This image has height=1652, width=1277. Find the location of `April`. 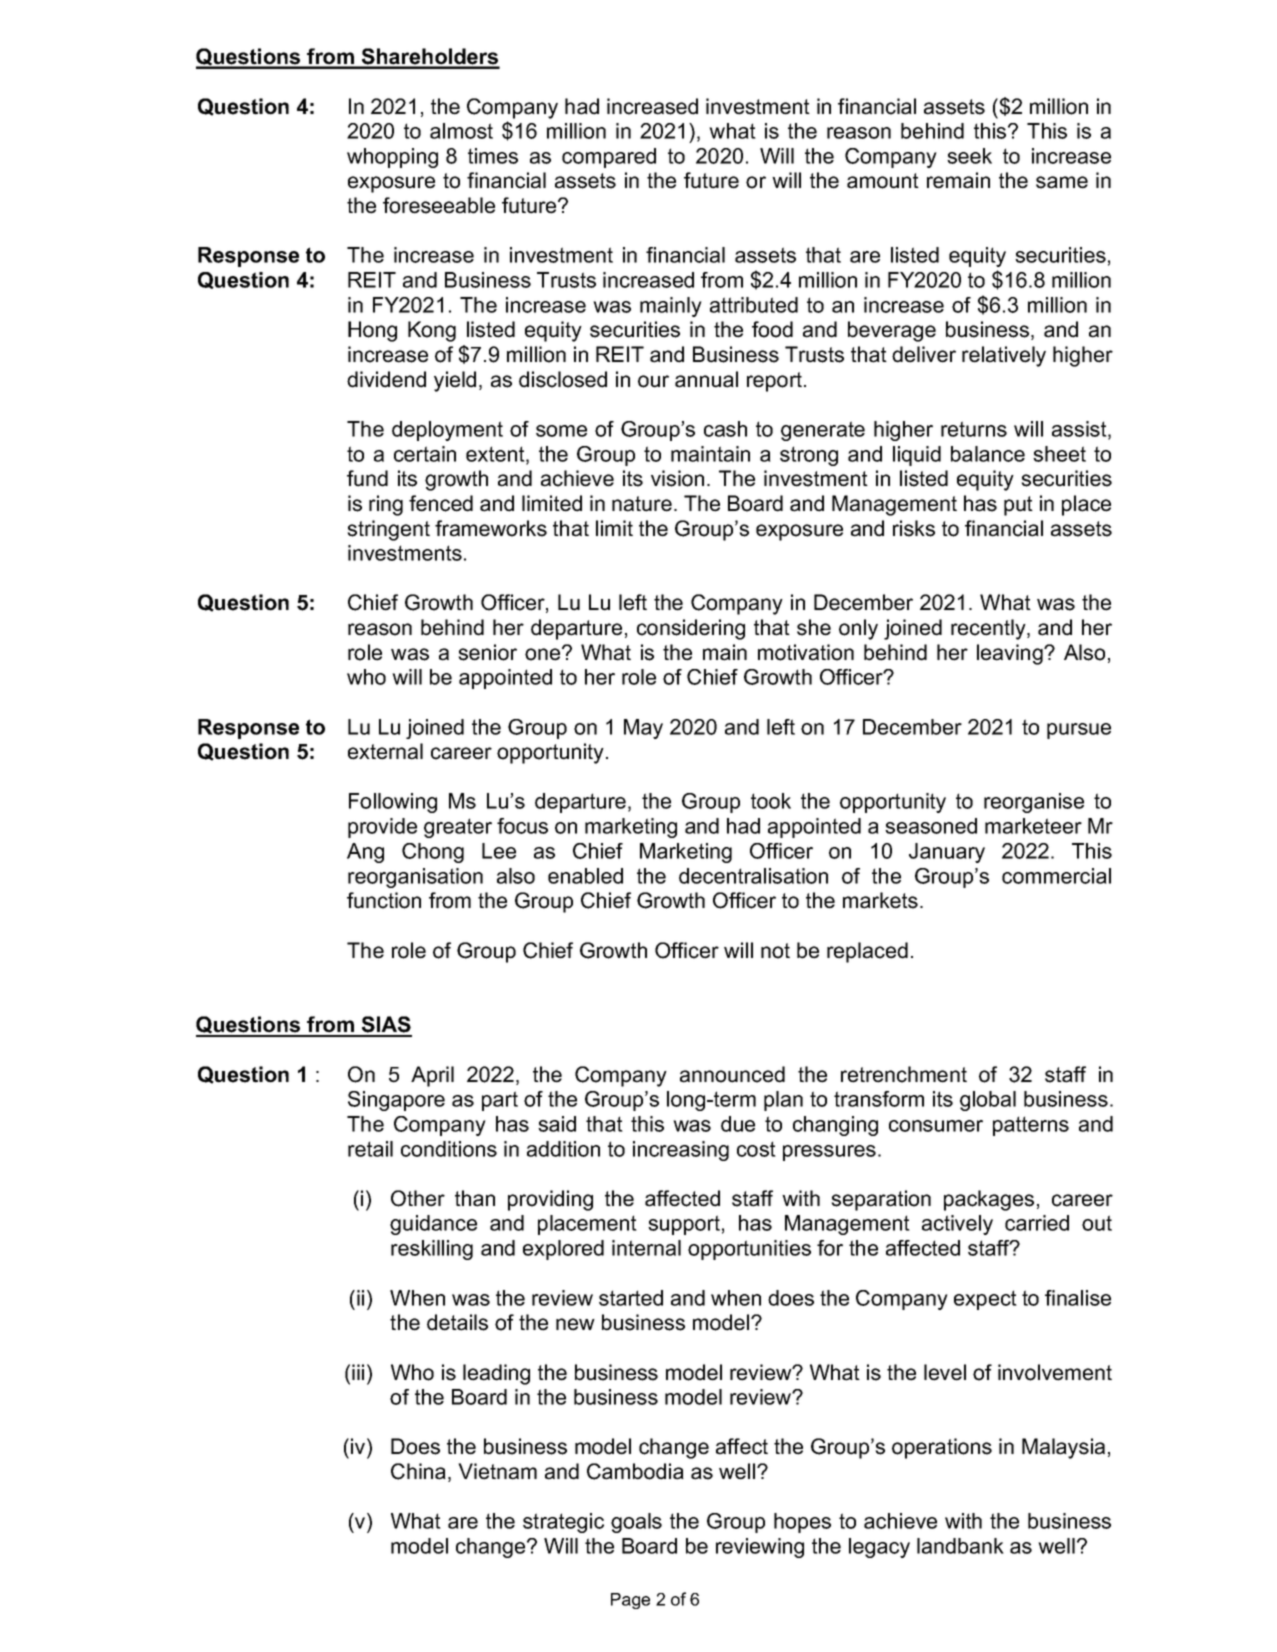

April is located at coordinates (432, 1076).
